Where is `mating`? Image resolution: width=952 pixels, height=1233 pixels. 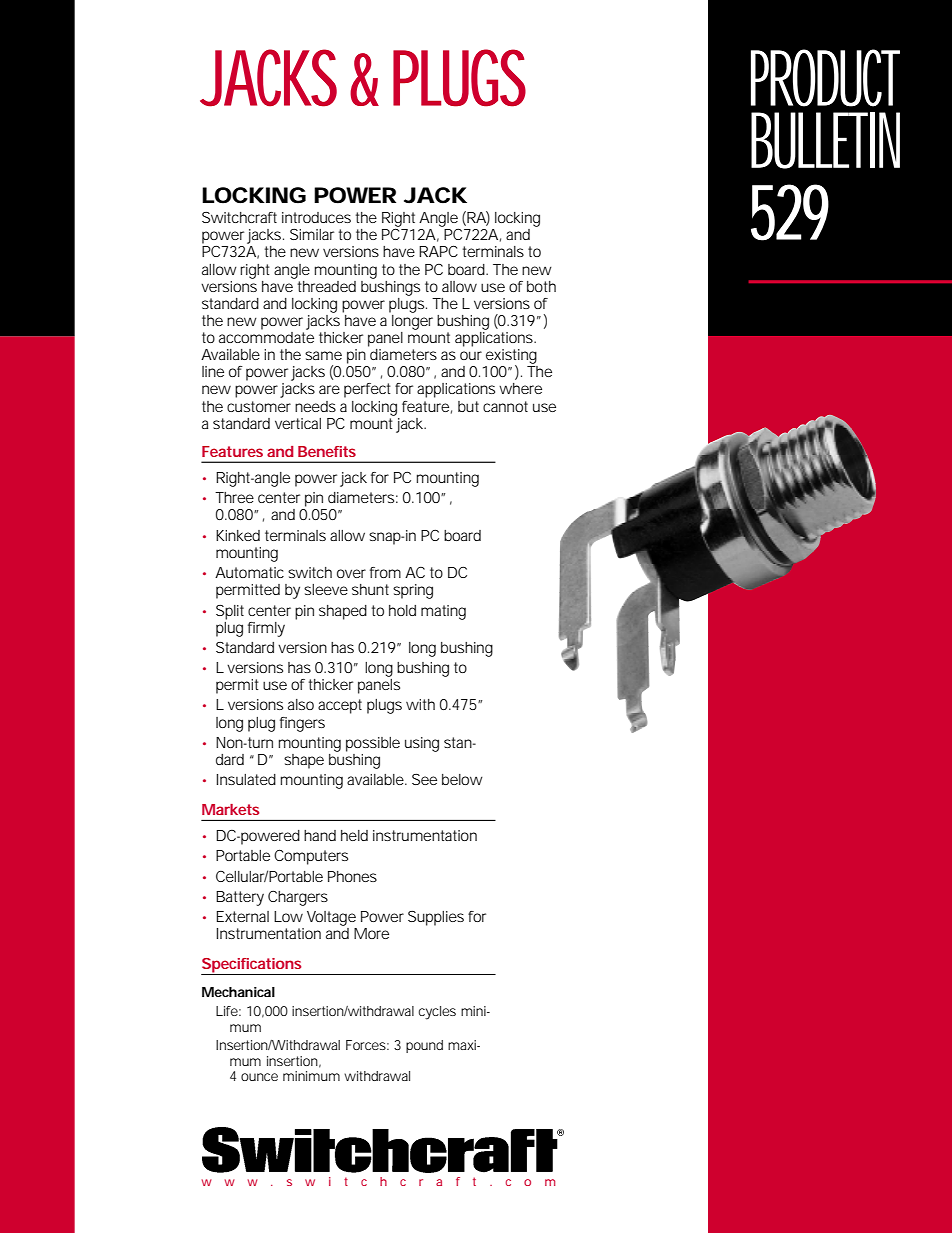
mating is located at coordinates (443, 612).
